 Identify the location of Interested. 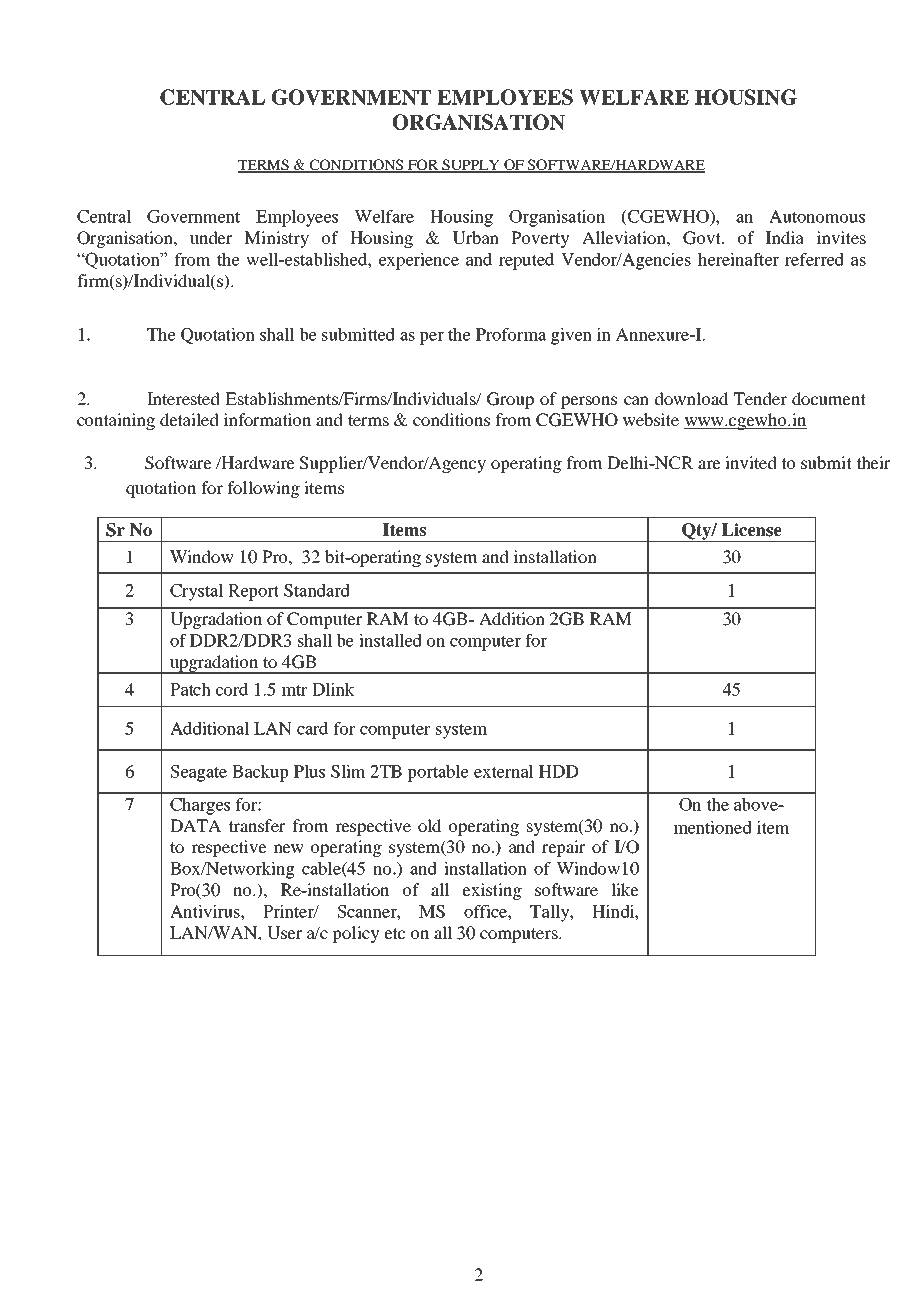
(183, 398).
